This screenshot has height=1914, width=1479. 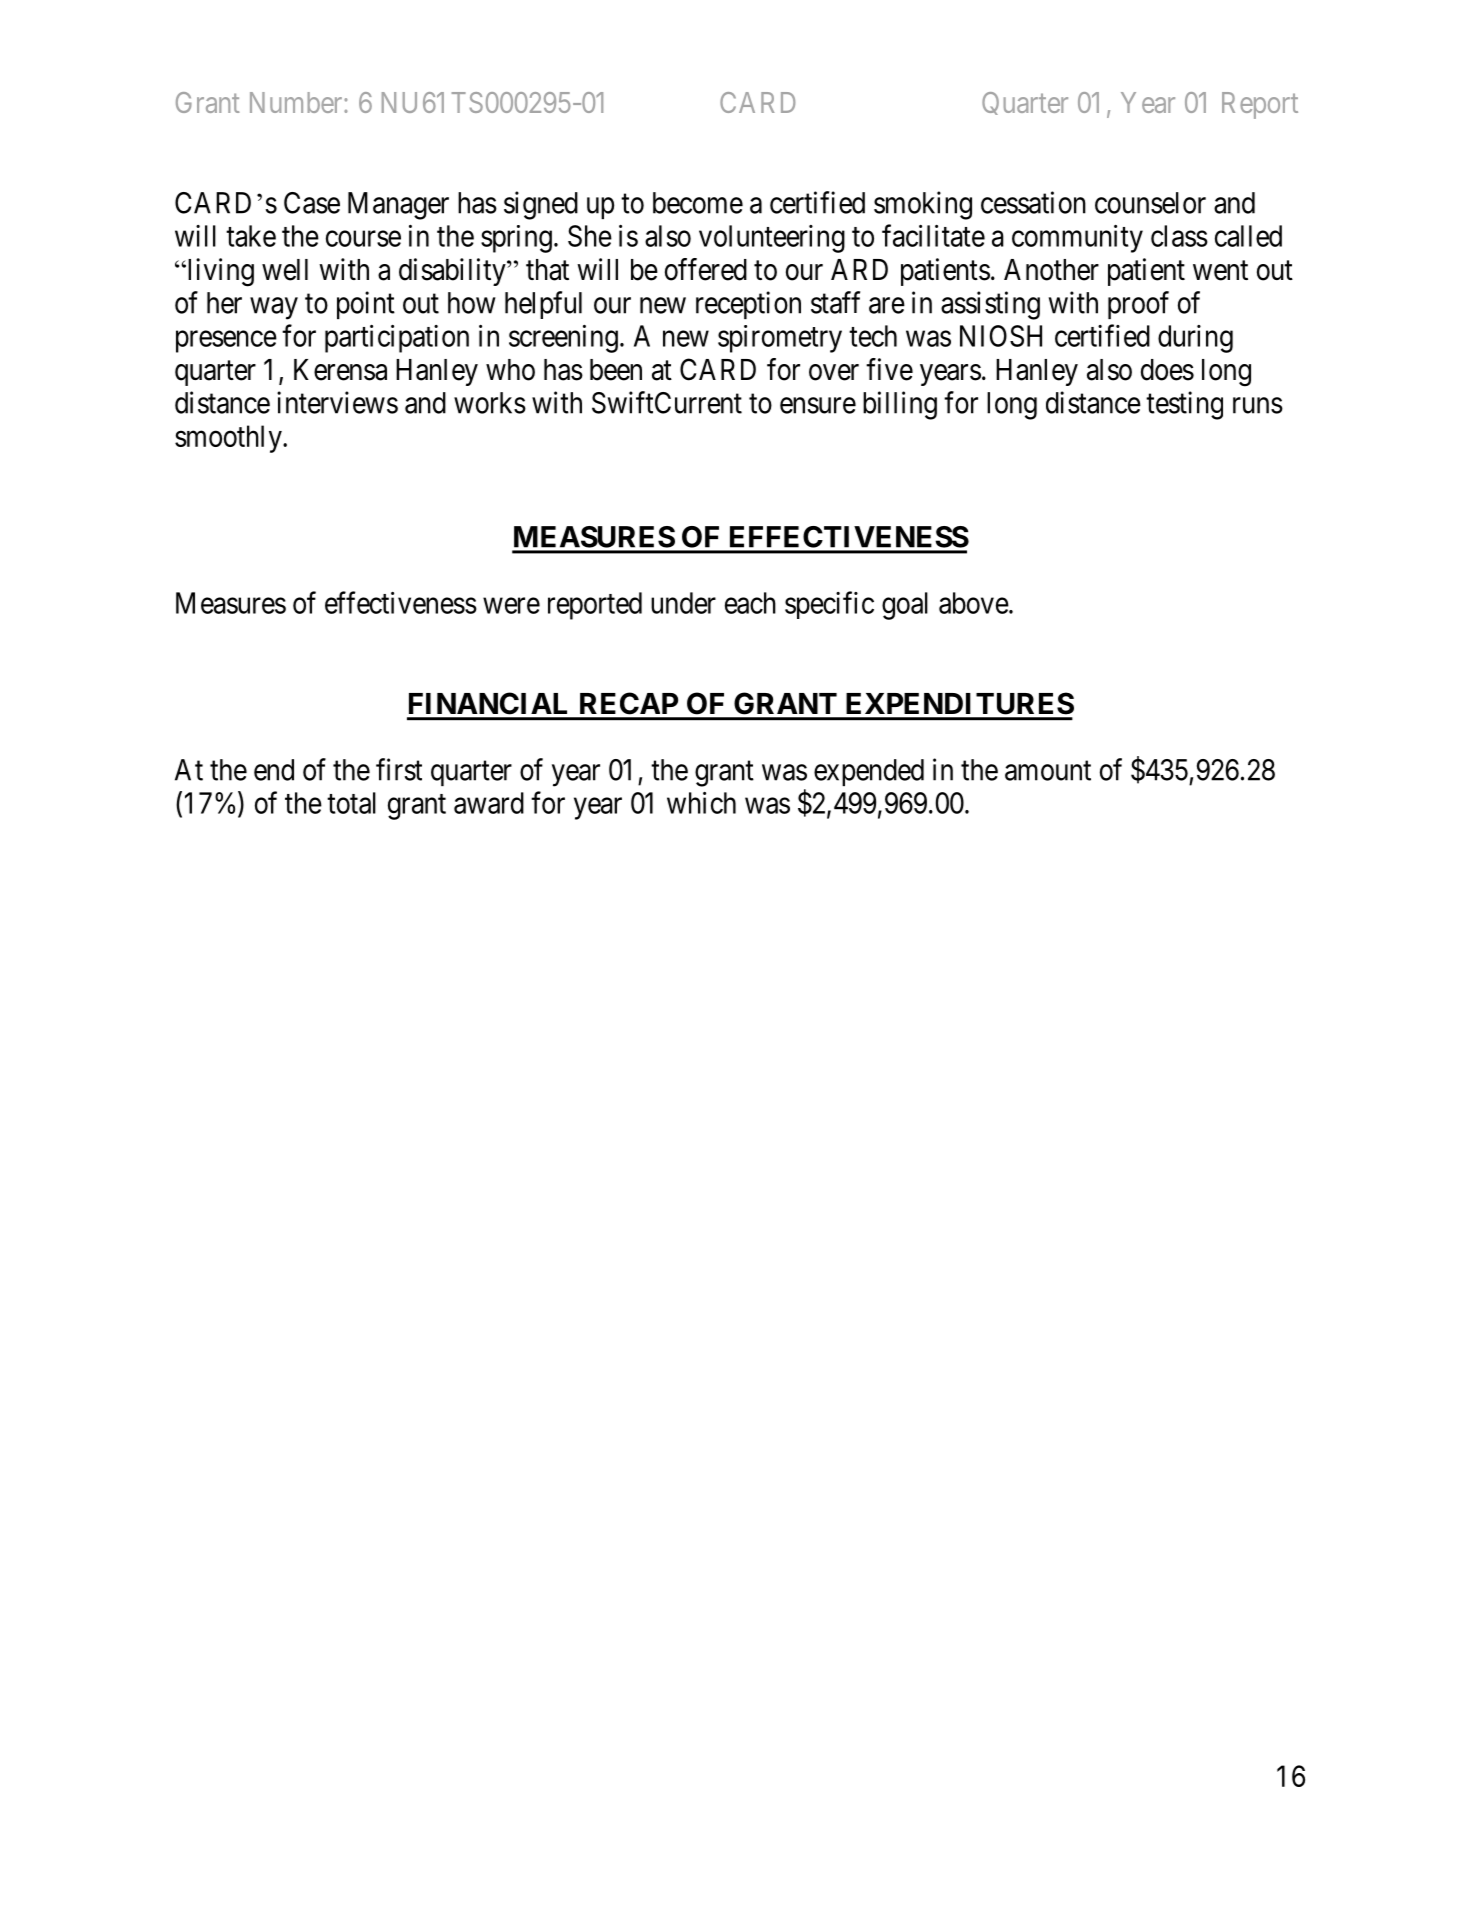 What do you see at coordinates (229, 439) in the screenshot?
I see `smoothly` at bounding box center [229, 439].
